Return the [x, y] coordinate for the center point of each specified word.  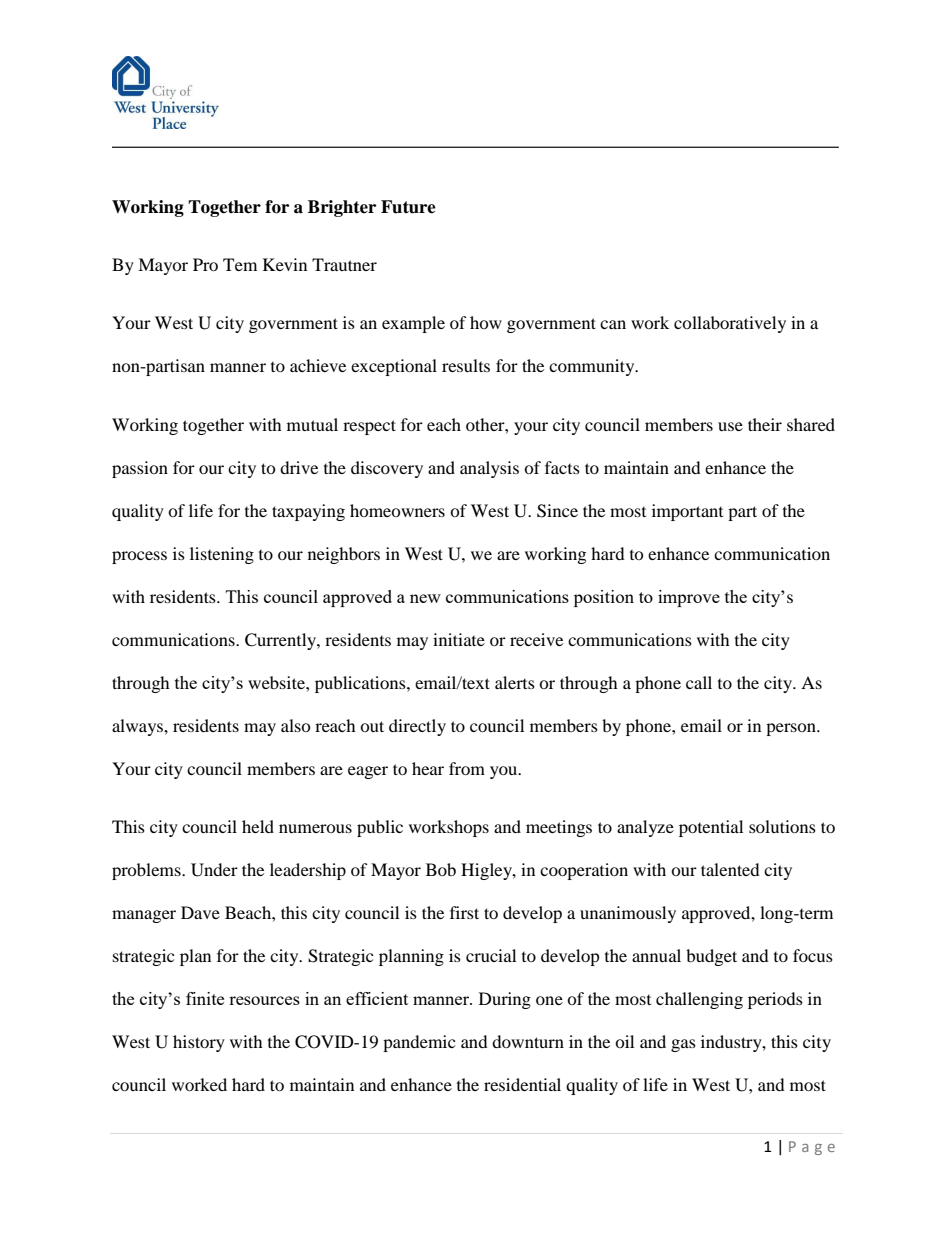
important [687, 512]
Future [408, 207]
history [199, 1043]
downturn [528, 1041]
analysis [489, 469]
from [467, 768]
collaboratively [730, 324]
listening [222, 555]
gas [683, 1045]
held [258, 826]
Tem [240, 264]
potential [711, 828]
